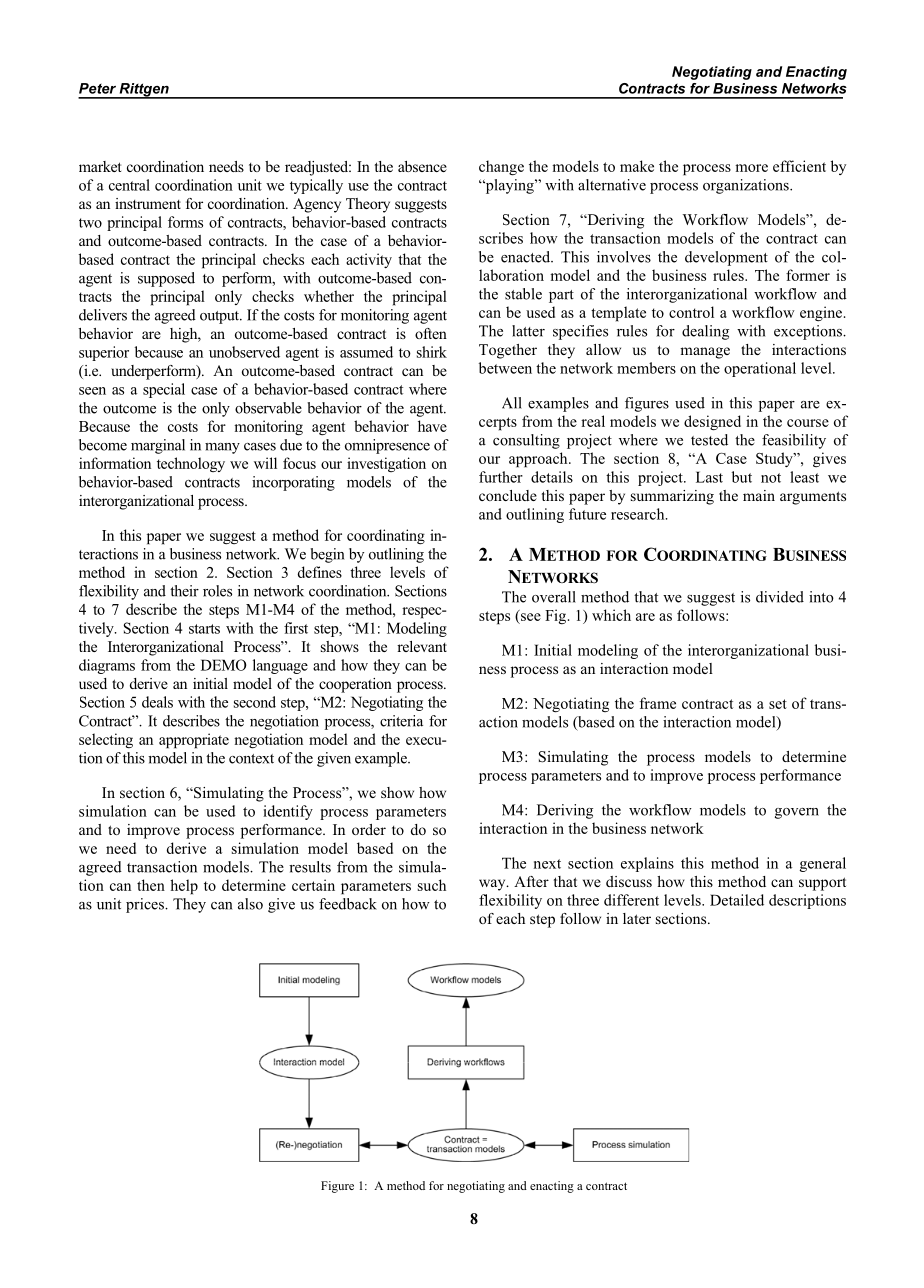 Image resolution: width=924 pixels, height=1288 pixels. I want to click on Peter, so click(97, 88).
